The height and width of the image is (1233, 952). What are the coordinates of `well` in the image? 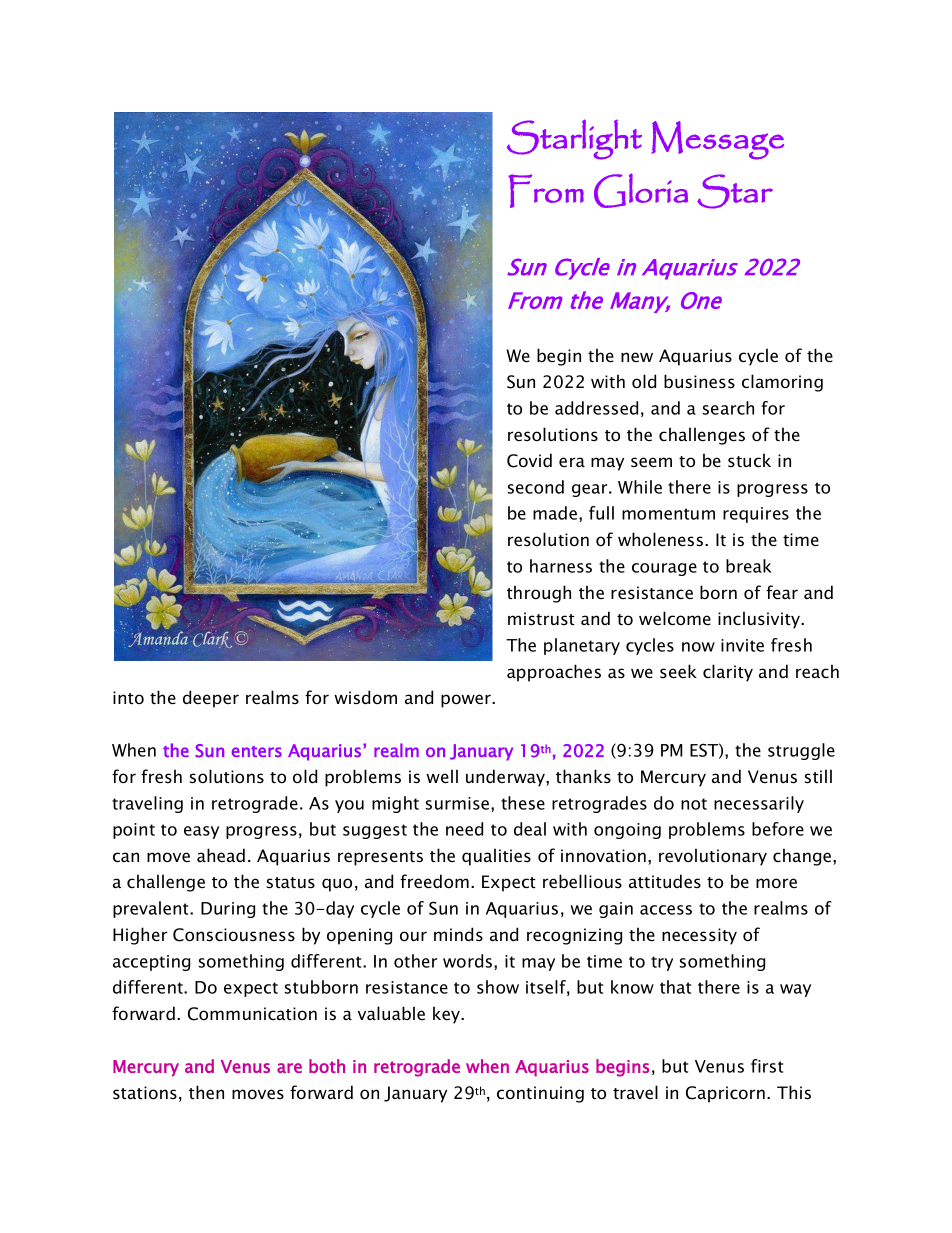 It's located at (442, 776).
